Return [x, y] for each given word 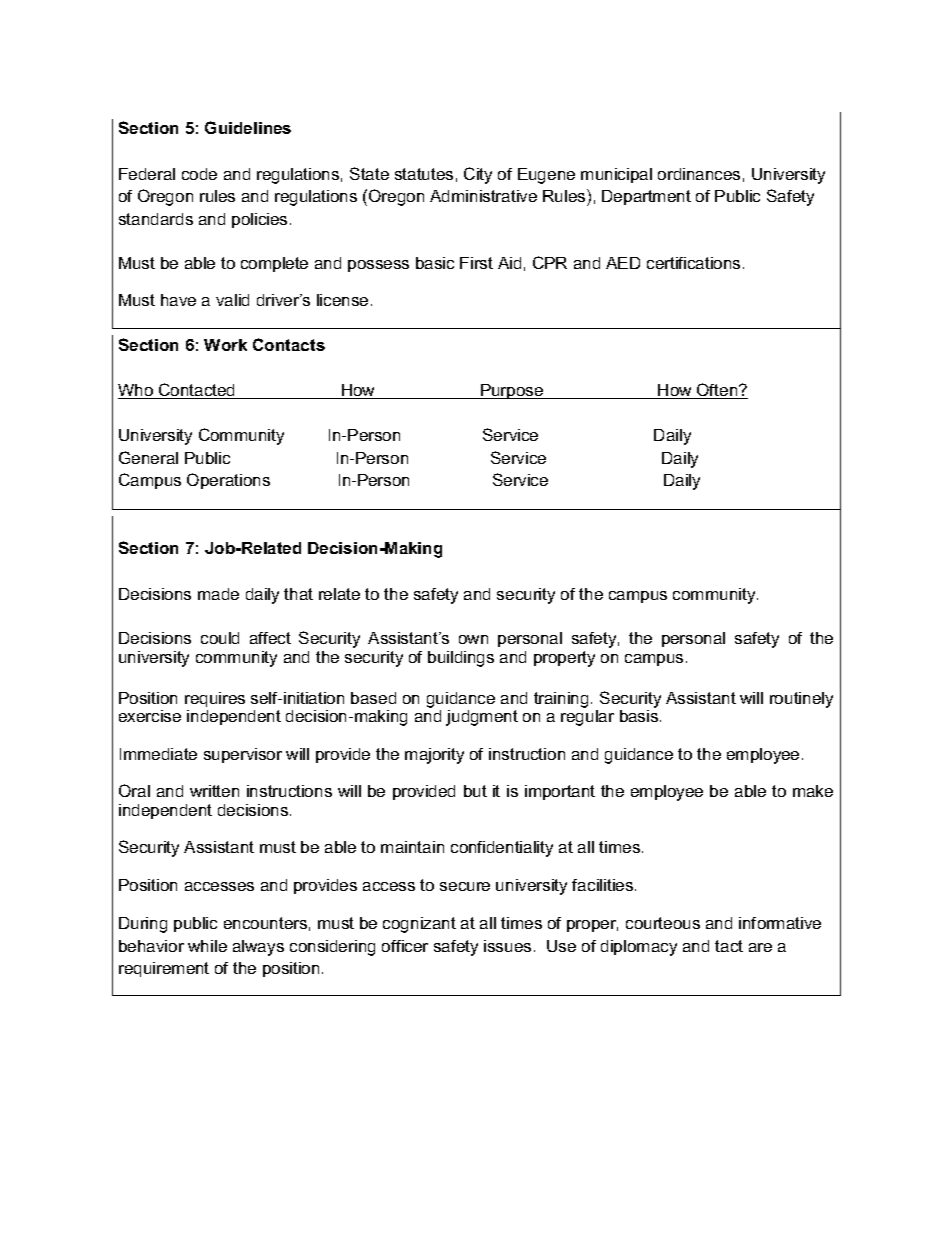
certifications [693, 263]
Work [225, 345]
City [478, 175]
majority [434, 756]
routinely [801, 700]
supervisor [243, 755]
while [207, 946]
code [199, 174]
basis [640, 716]
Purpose [512, 391]
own [473, 639]
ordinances [699, 174]
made [218, 594]
